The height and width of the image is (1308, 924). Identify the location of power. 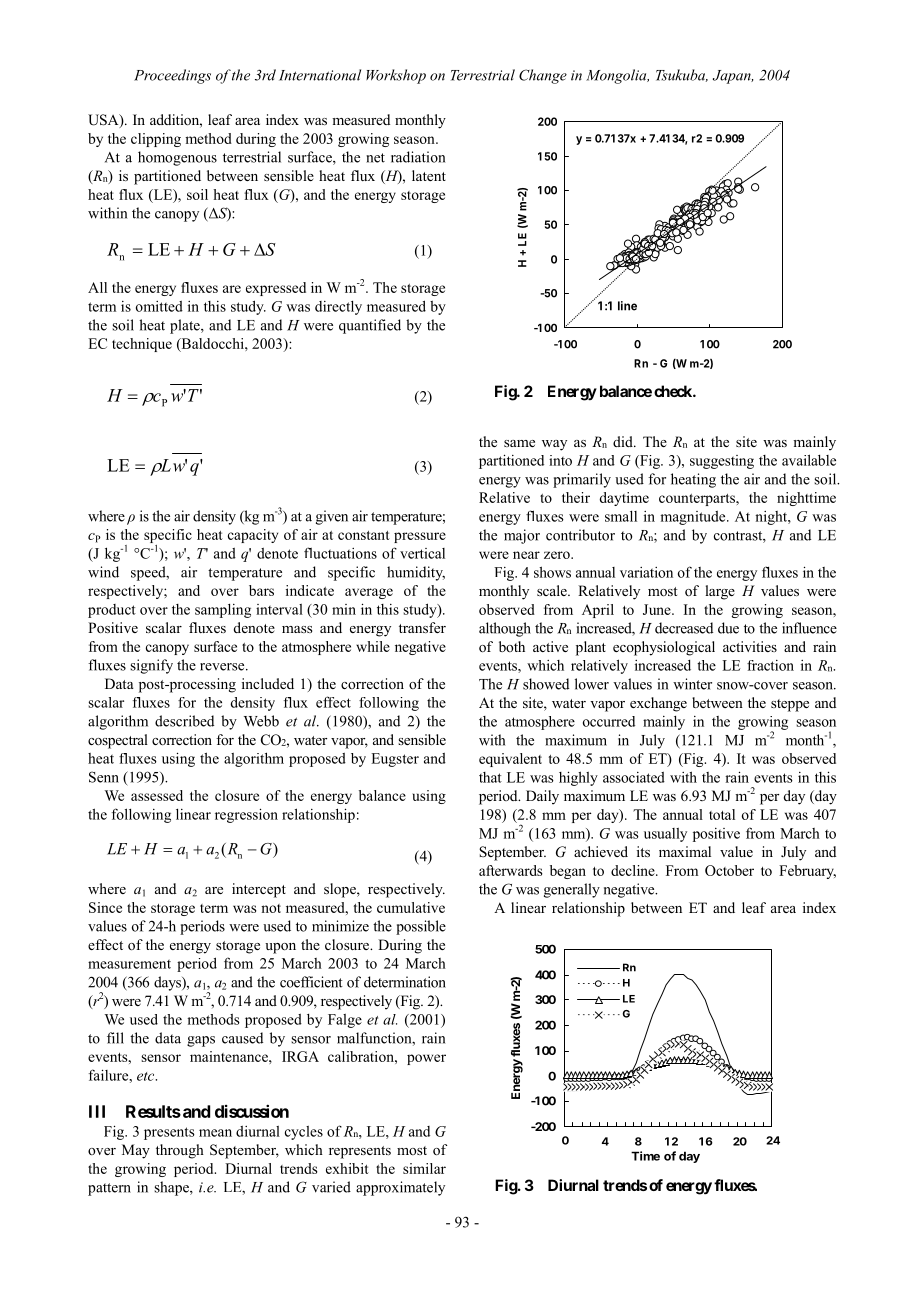
(426, 1059).
